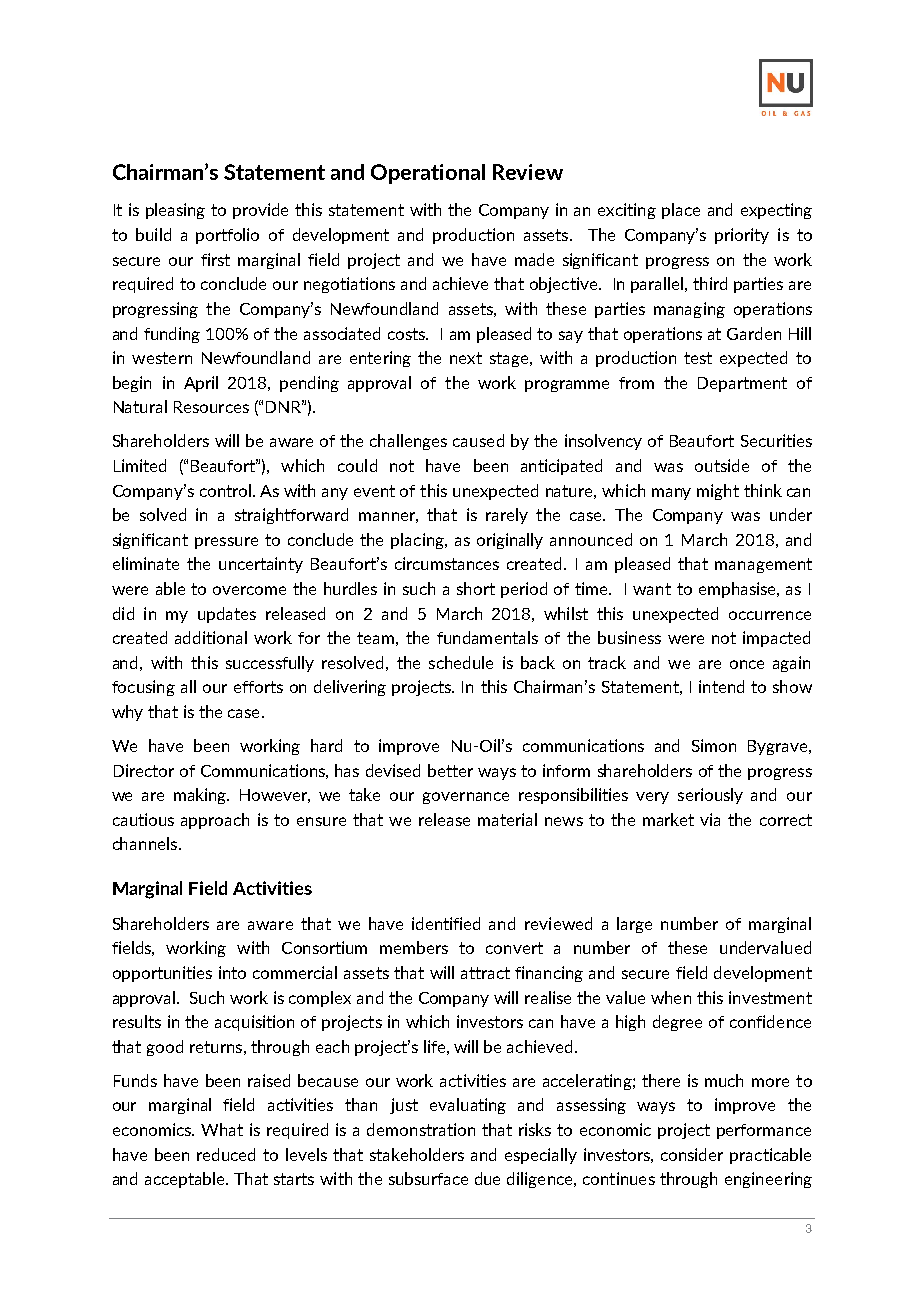 This image has width=924, height=1308. I want to click on Operational, so click(428, 174).
